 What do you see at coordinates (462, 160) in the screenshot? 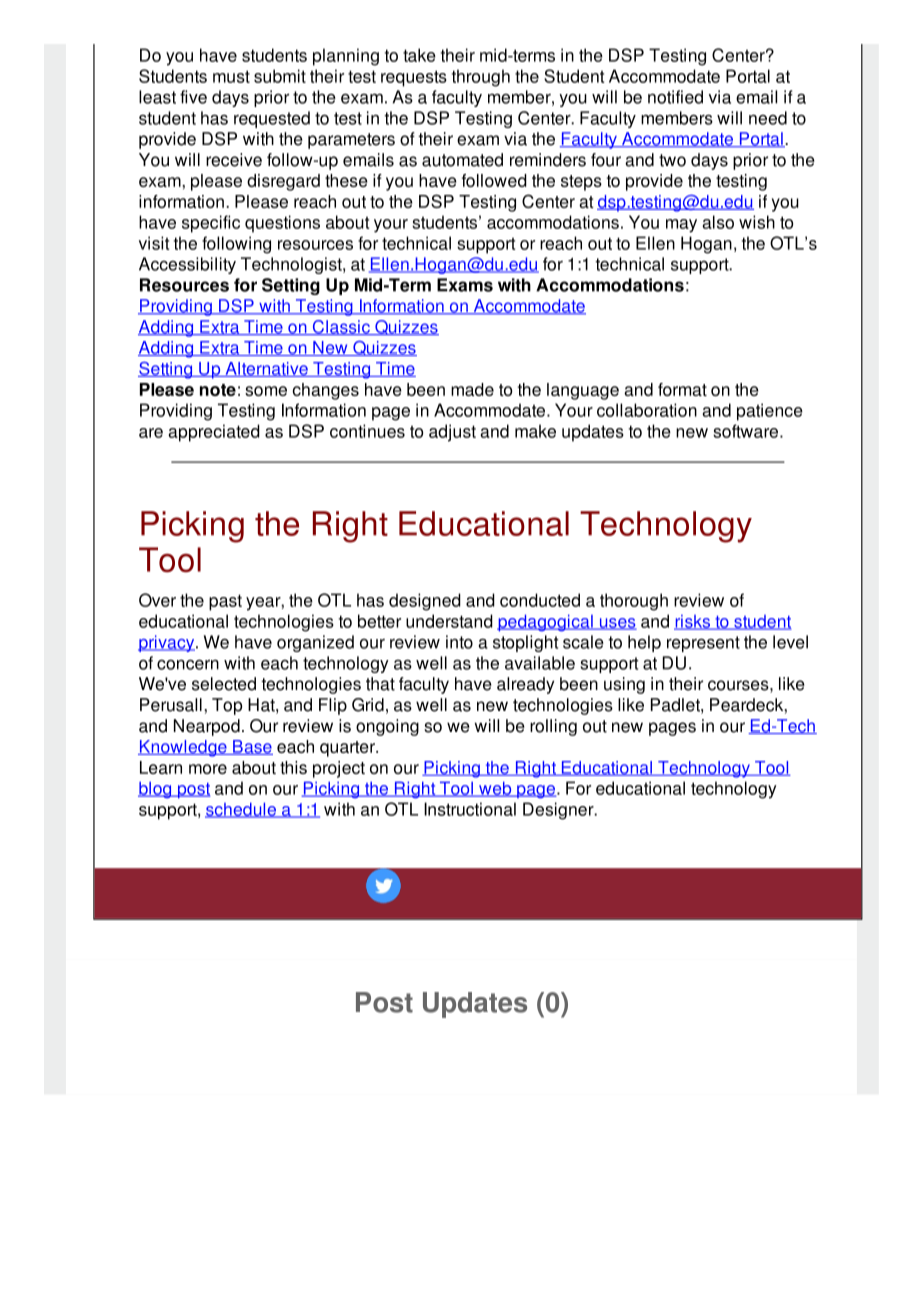
I see `automated` at bounding box center [462, 160].
